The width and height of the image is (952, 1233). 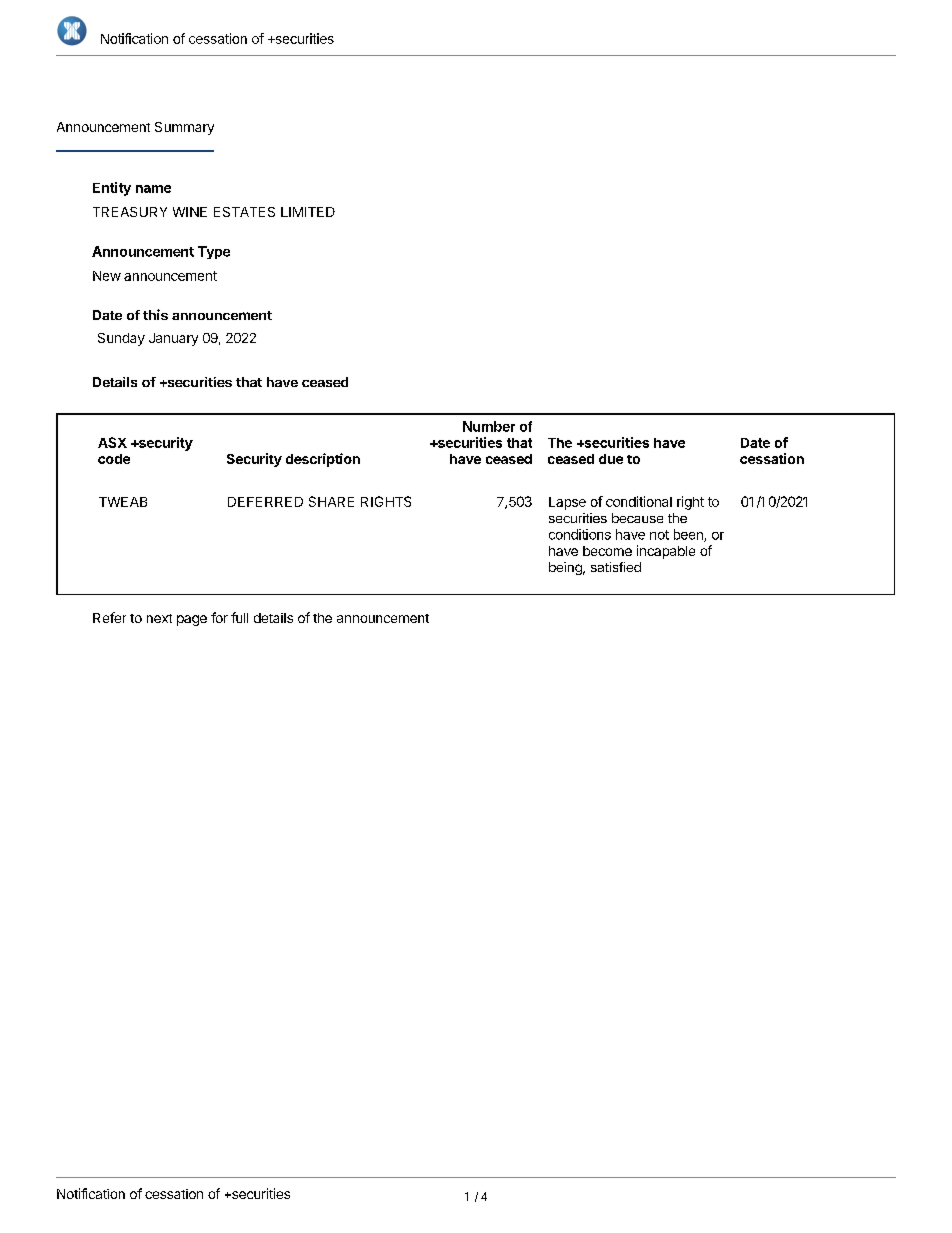 What do you see at coordinates (155, 314) in the image?
I see `this` at bounding box center [155, 314].
